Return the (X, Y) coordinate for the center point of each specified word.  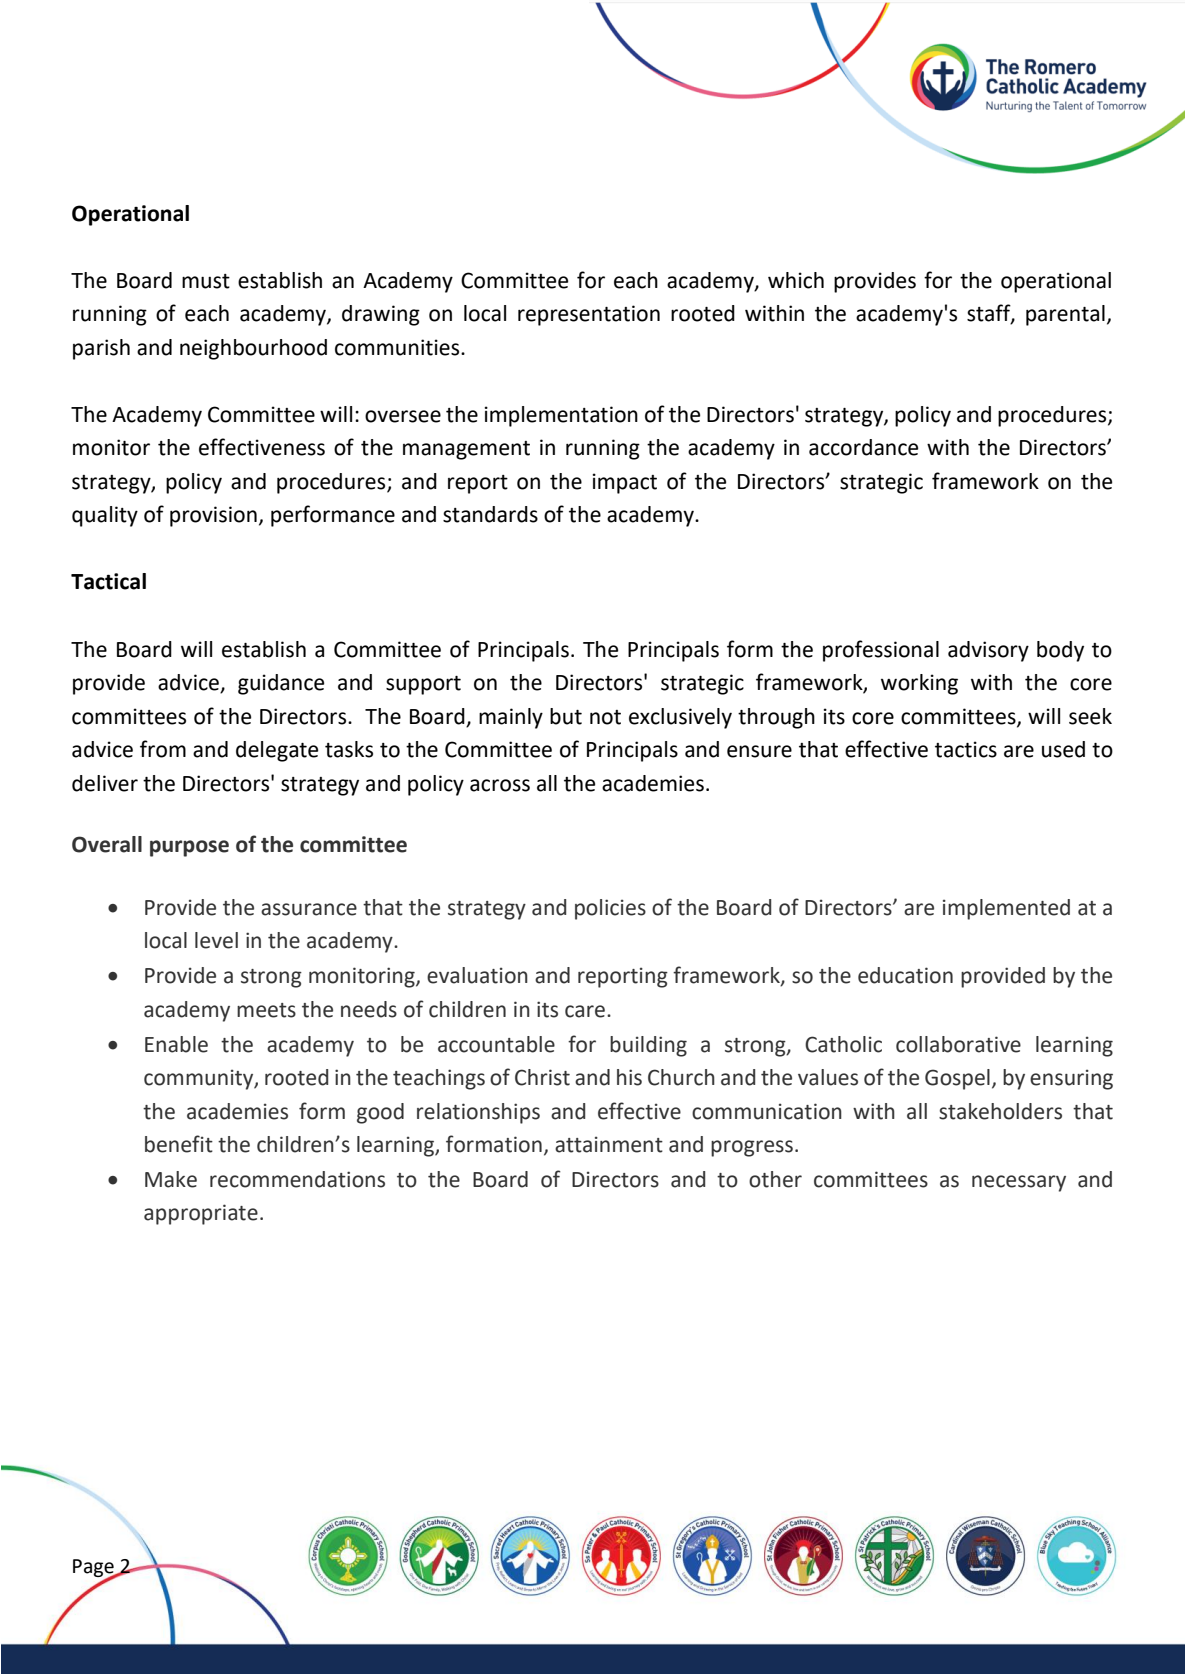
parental (1065, 315)
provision (213, 516)
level (216, 940)
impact (625, 483)
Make (171, 1179)
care (585, 1011)
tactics (966, 749)
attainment (609, 1144)
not (605, 717)
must (206, 281)
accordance (863, 447)
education (905, 975)
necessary (1019, 1183)
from (163, 749)
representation (589, 315)
